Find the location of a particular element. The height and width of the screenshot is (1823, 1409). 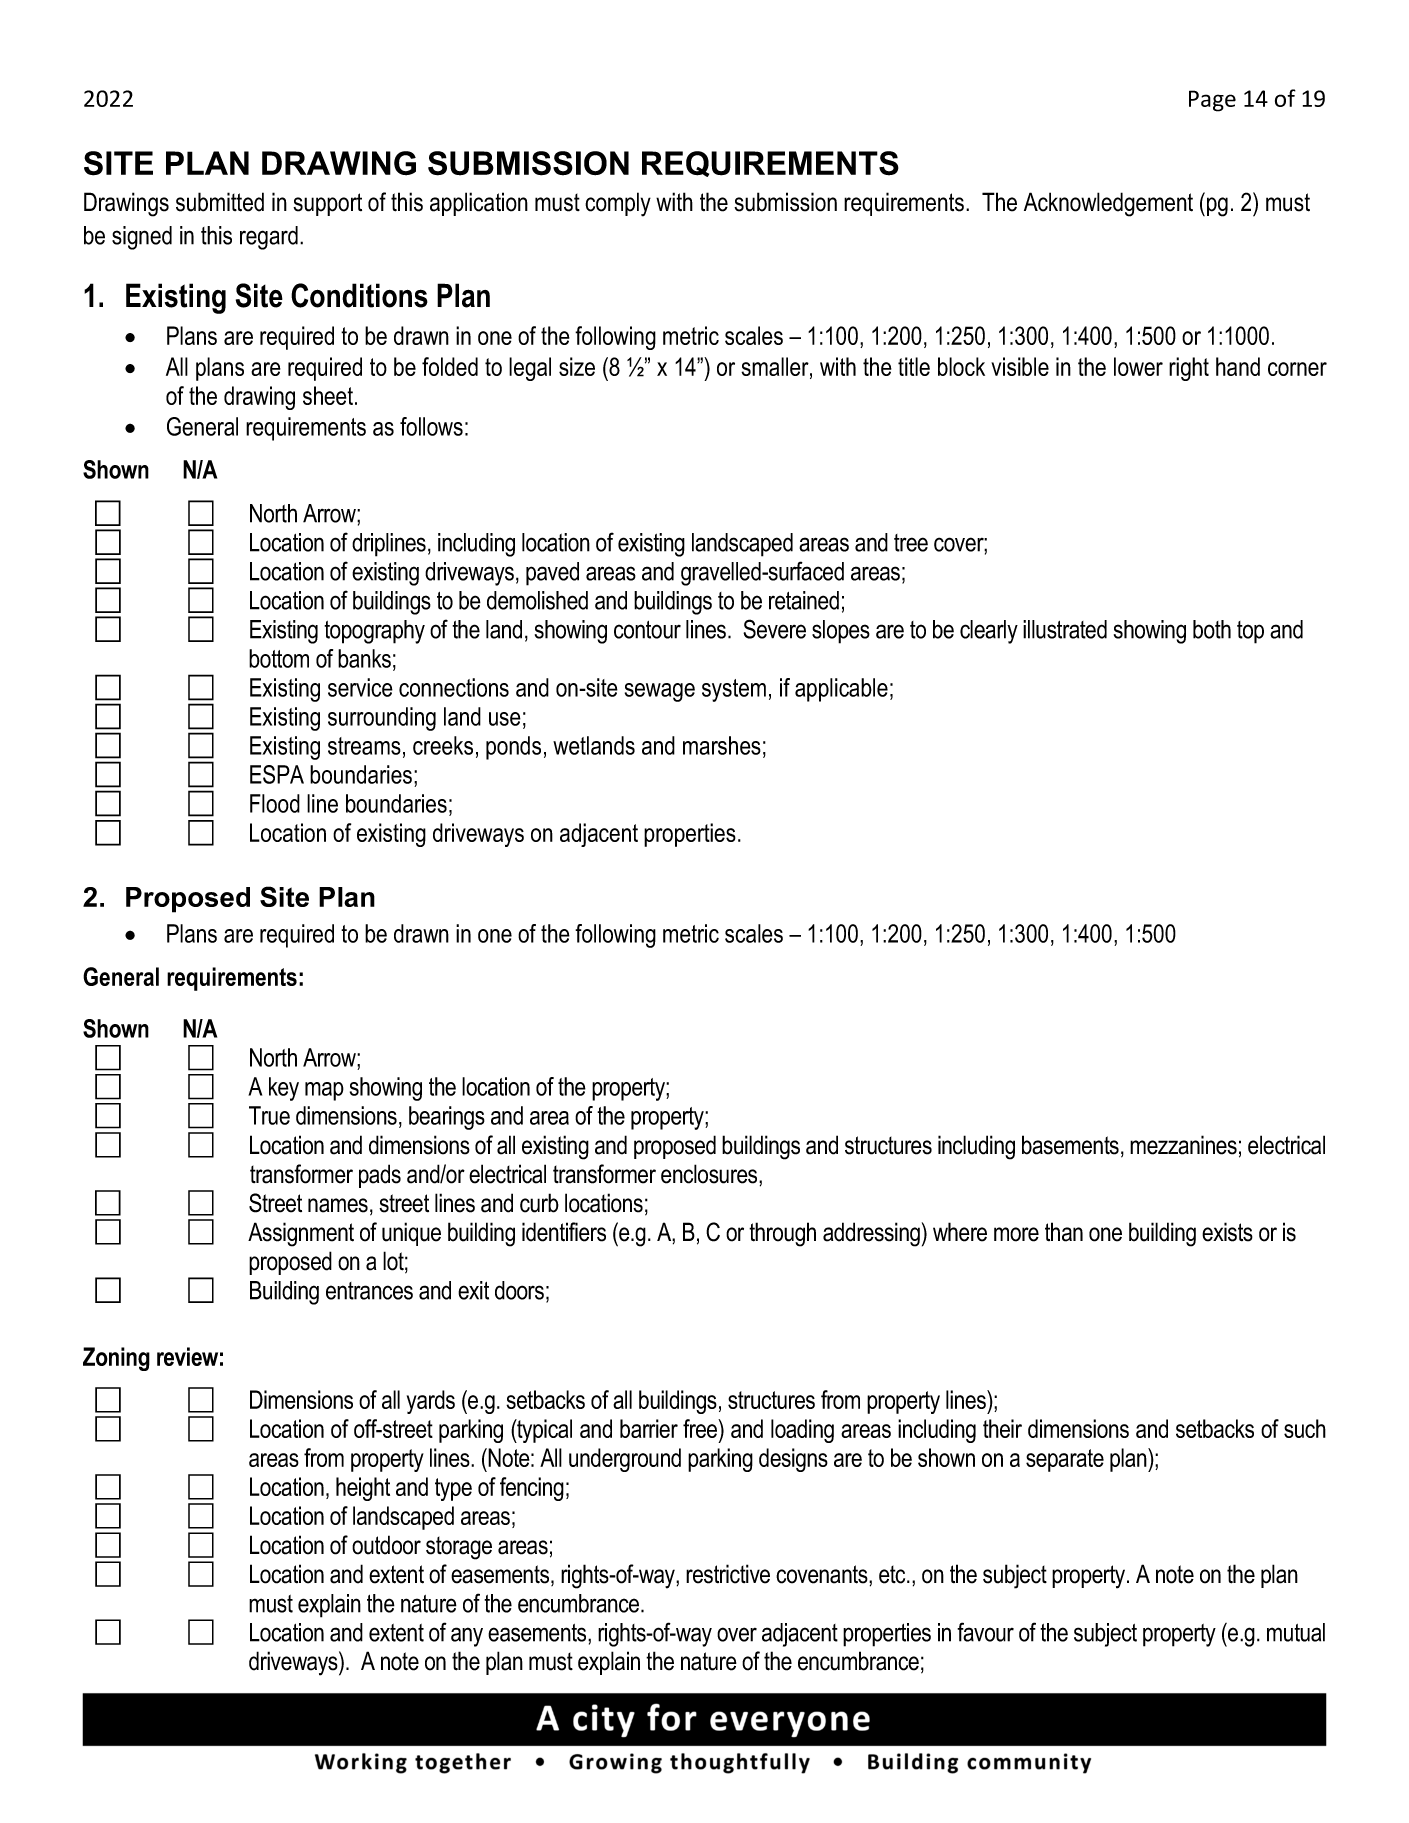

Page is located at coordinates (1212, 101).
